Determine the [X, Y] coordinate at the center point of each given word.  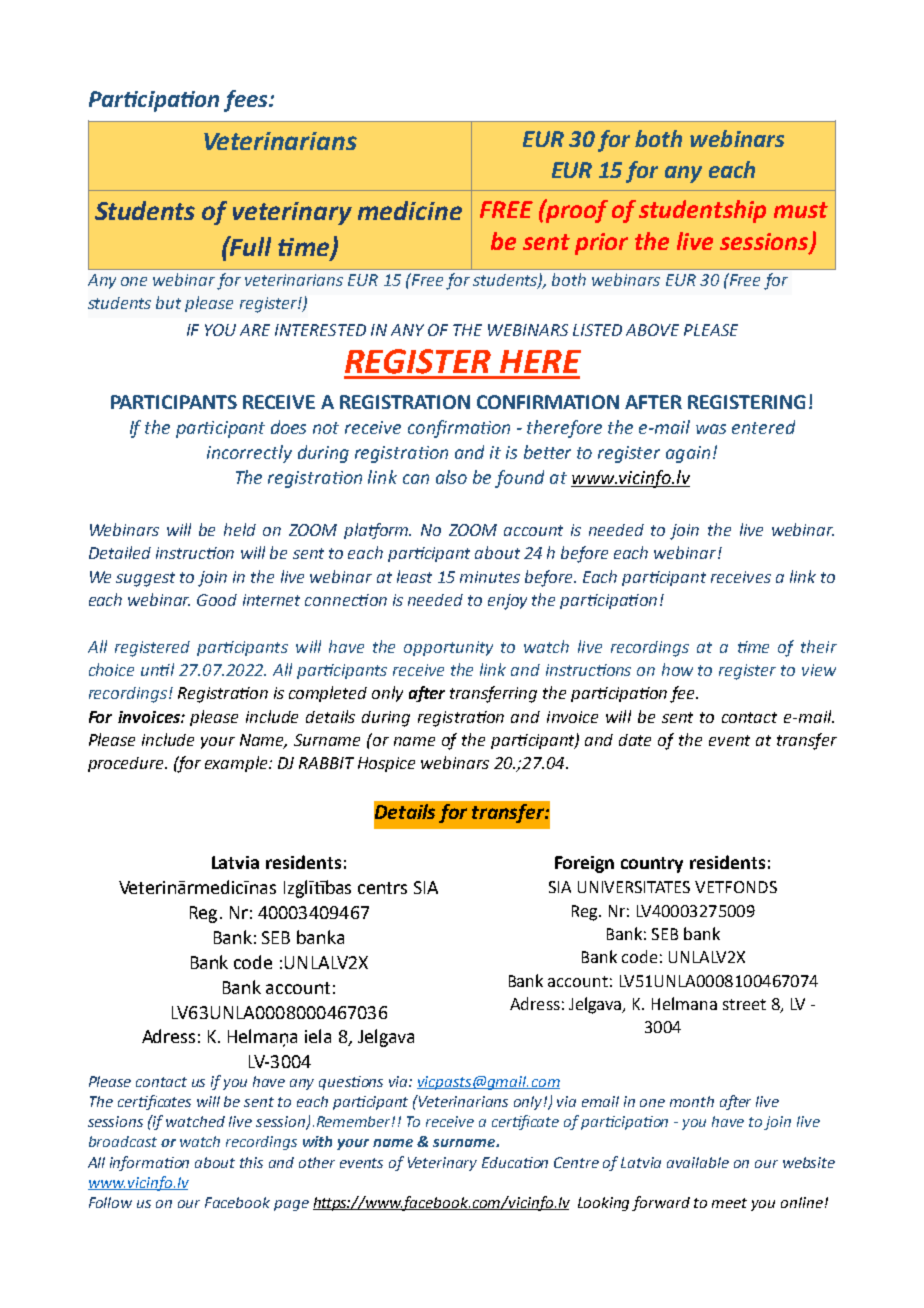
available [698, 1162]
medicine [410, 210]
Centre [576, 1162]
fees [247, 101]
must [801, 210]
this [251, 1162]
